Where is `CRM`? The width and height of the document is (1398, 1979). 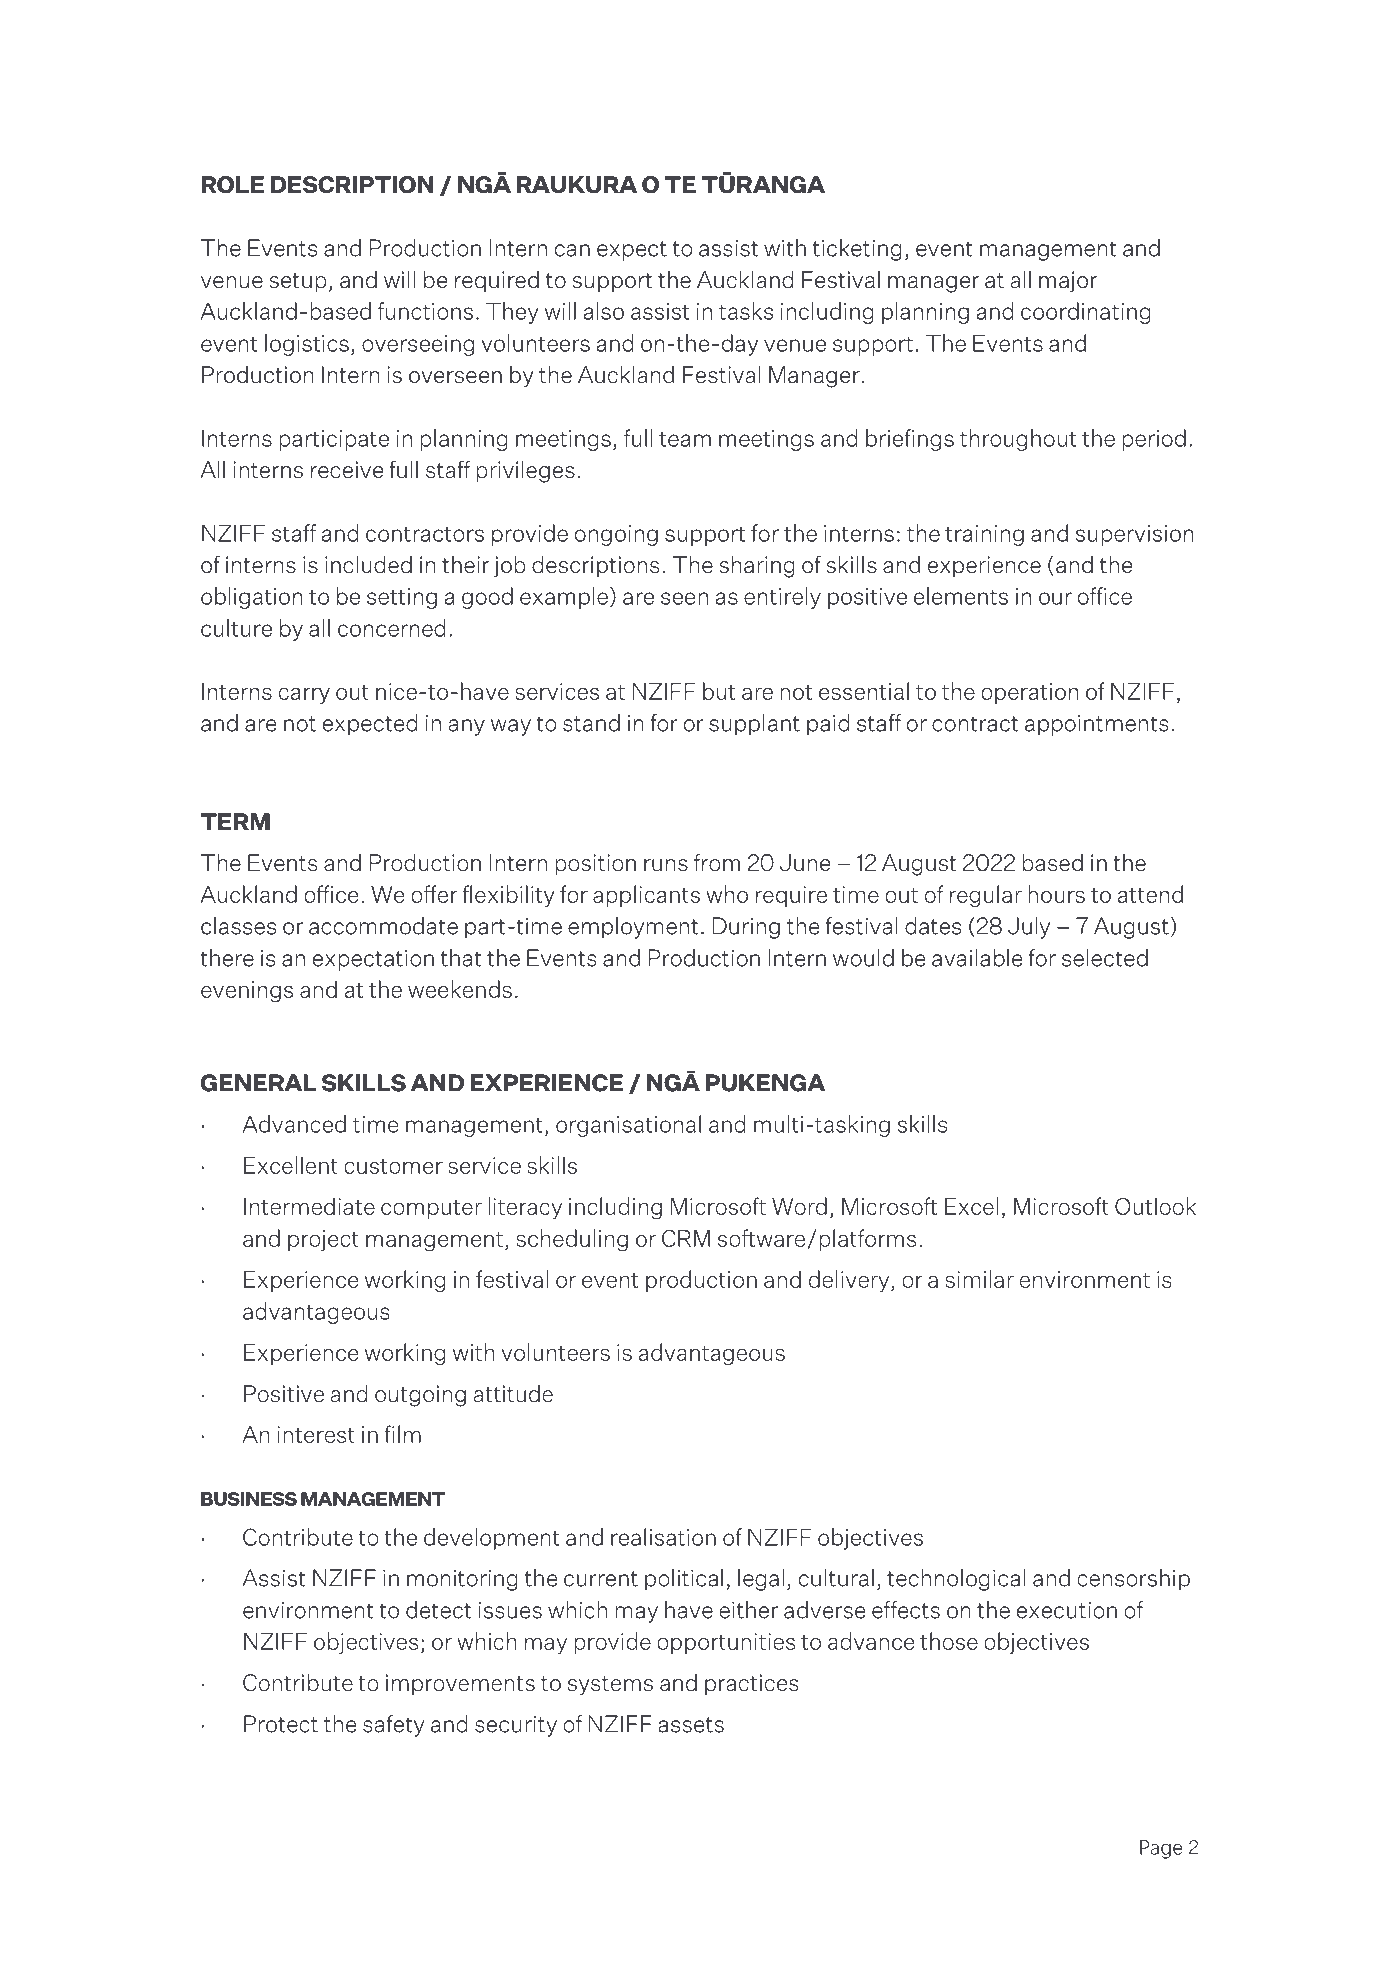 CRM is located at coordinates (686, 1238).
